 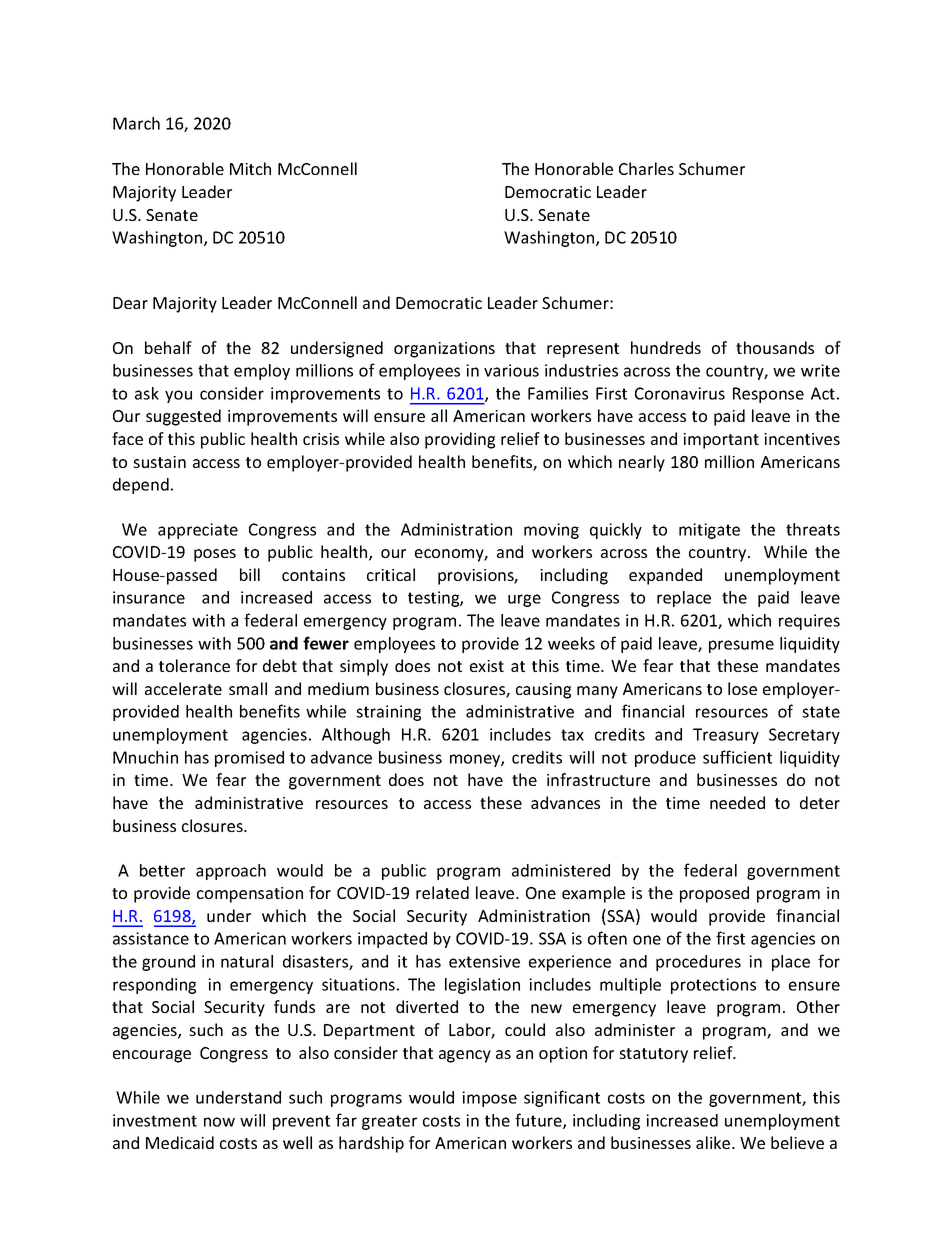 I want to click on Charles, so click(x=646, y=168).
